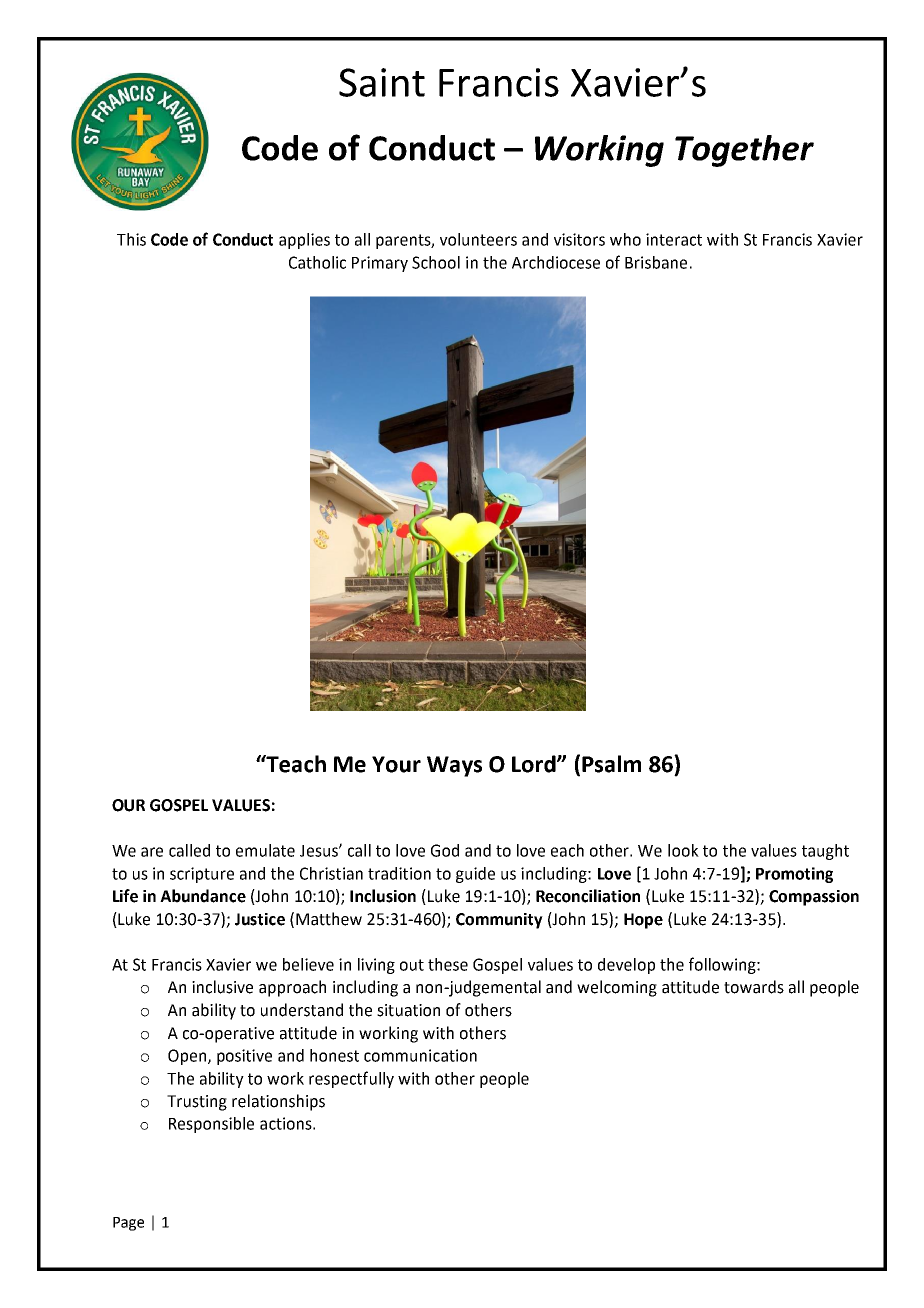 The image size is (924, 1308). I want to click on towards, so click(754, 987).
